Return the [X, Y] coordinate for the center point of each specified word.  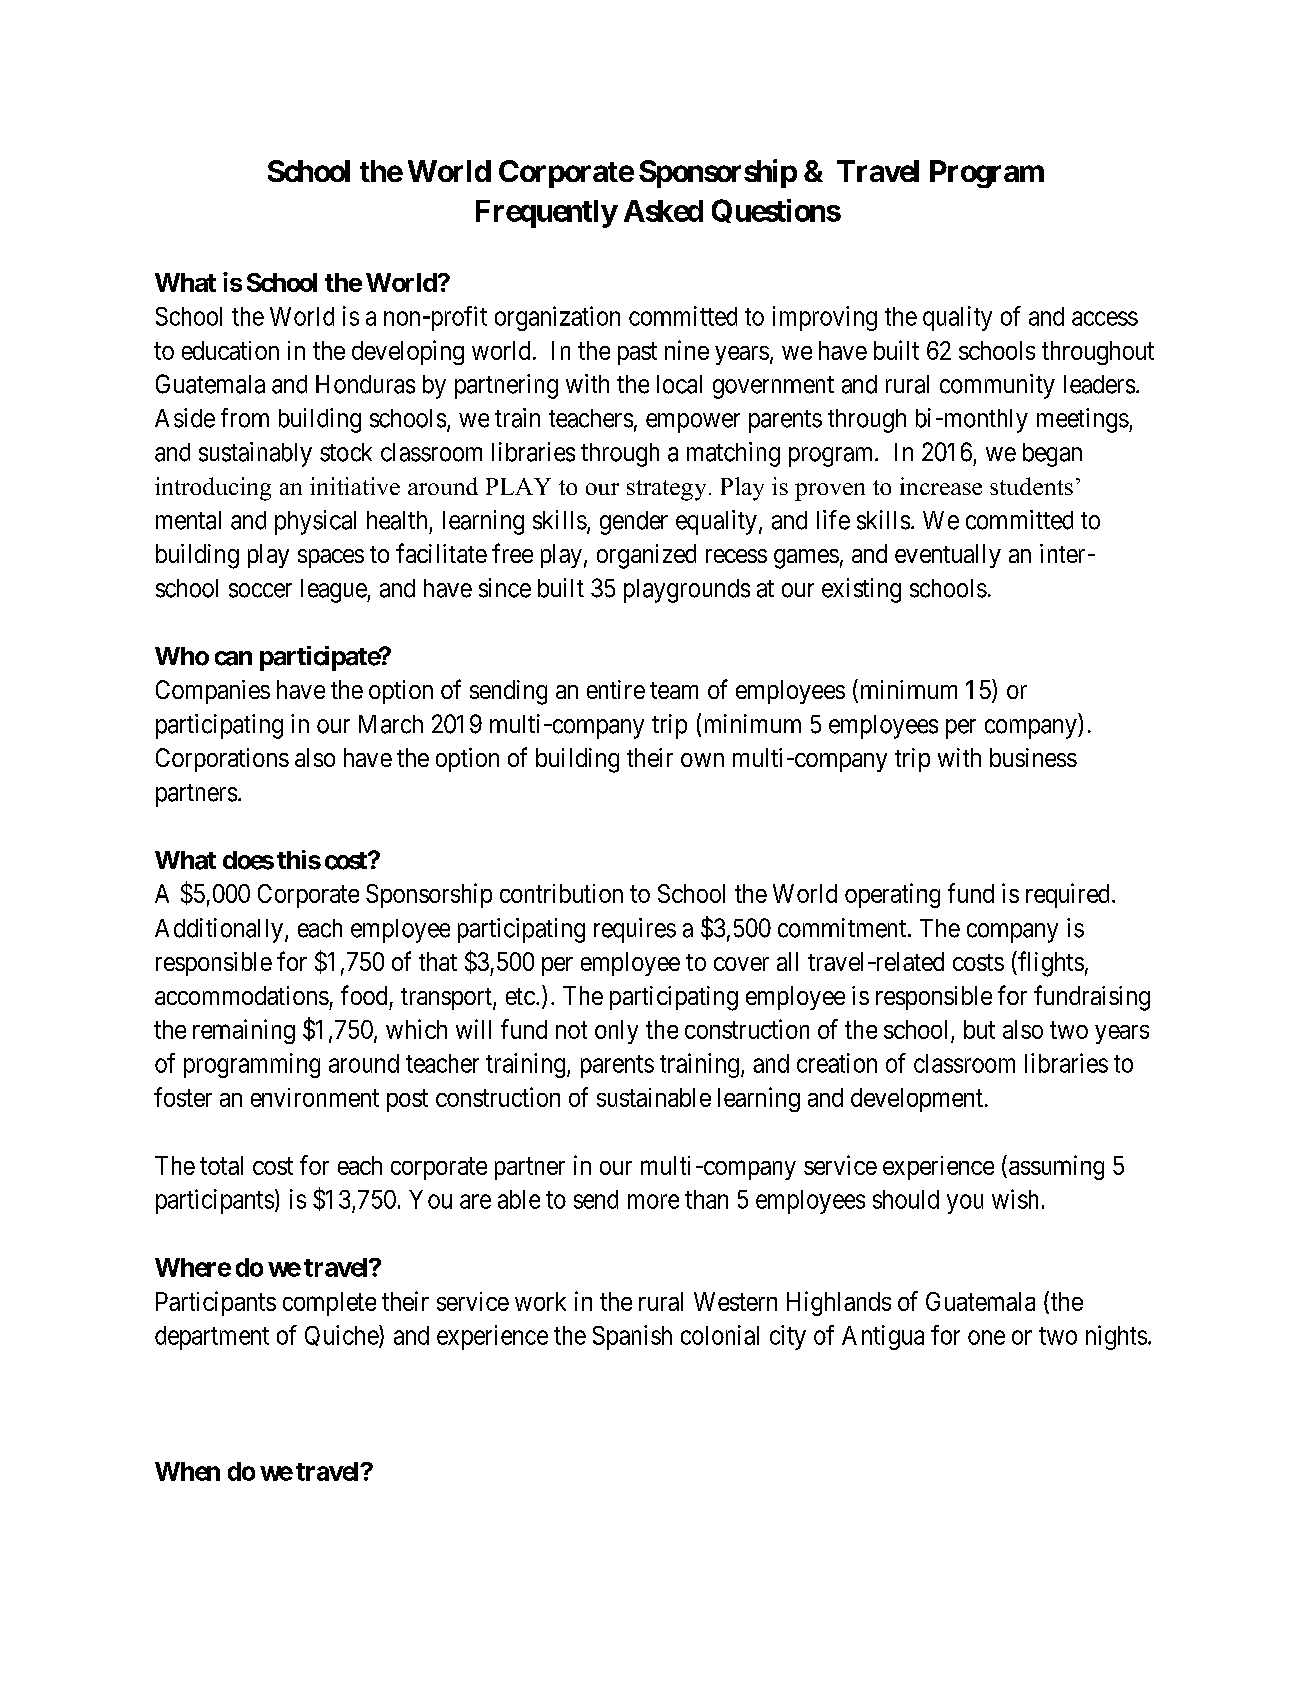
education [230, 350]
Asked [663, 211]
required [1067, 895]
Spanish [632, 1337]
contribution [561, 893]
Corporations [222, 760]
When [187, 1471]
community [997, 386]
